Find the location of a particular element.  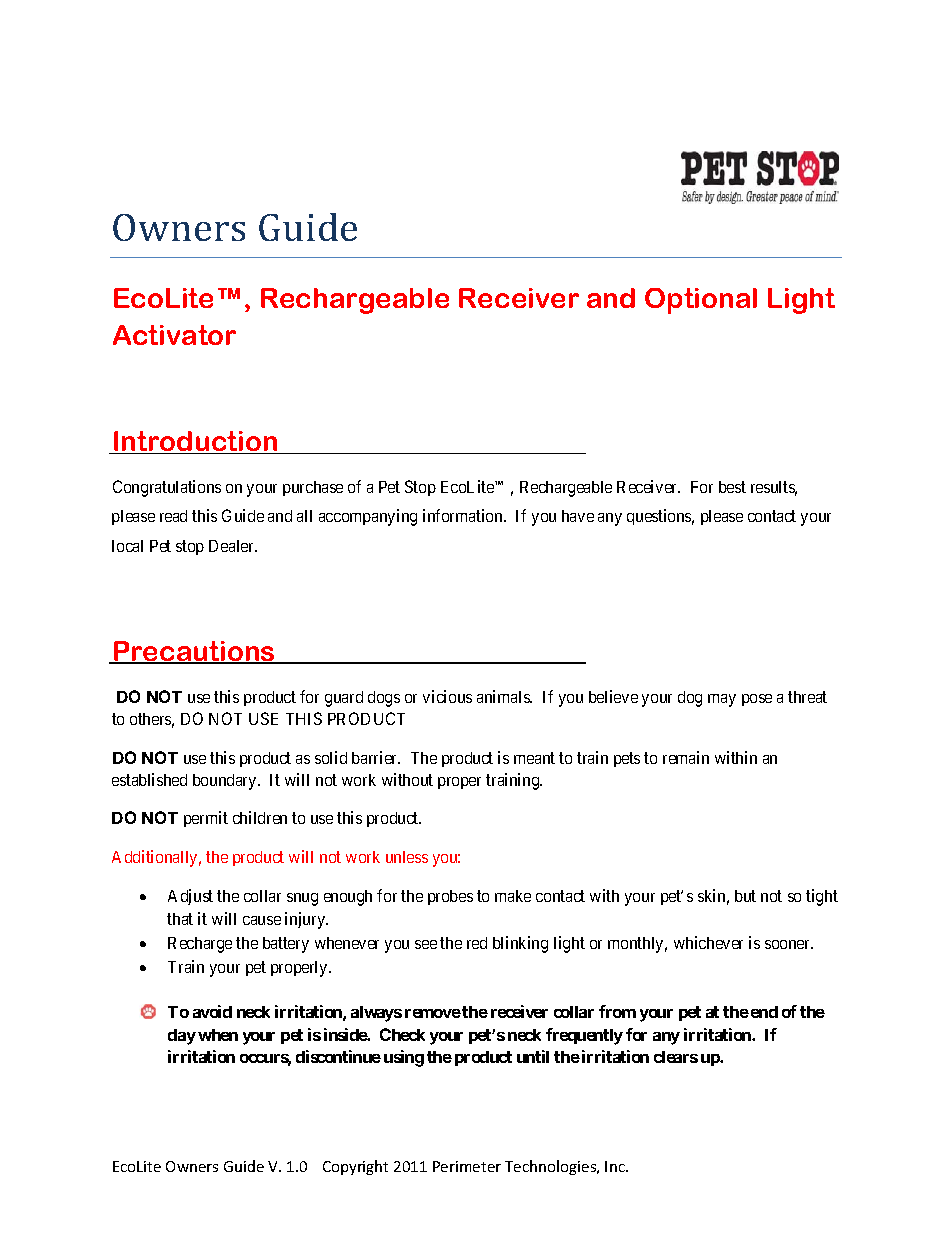

Activator is located at coordinates (174, 335).
